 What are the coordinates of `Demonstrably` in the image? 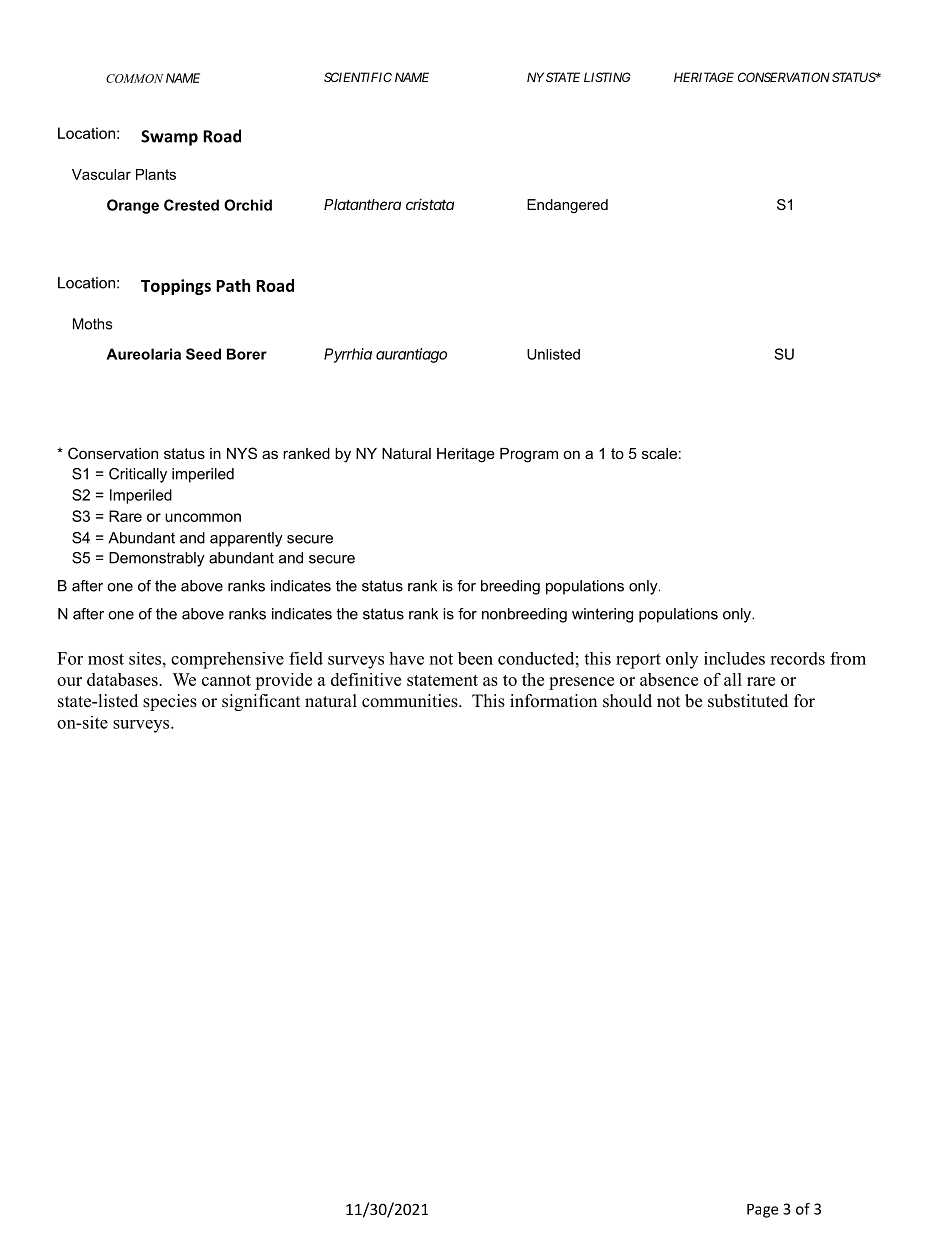 It's located at (157, 559).
